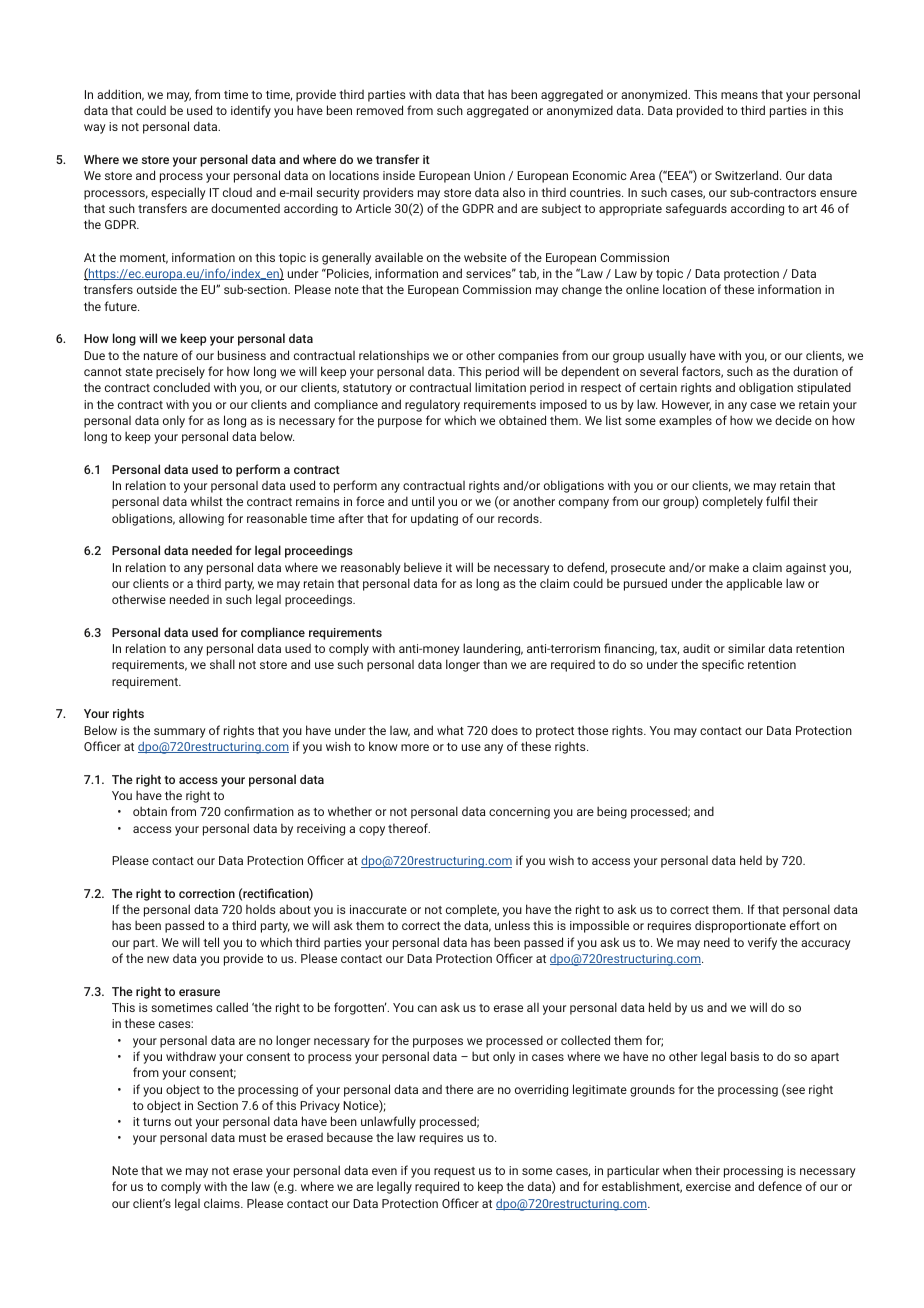 Image resolution: width=924 pixels, height=1308 pixels. What do you see at coordinates (454, 1172) in the screenshot?
I see `request` at bounding box center [454, 1172].
